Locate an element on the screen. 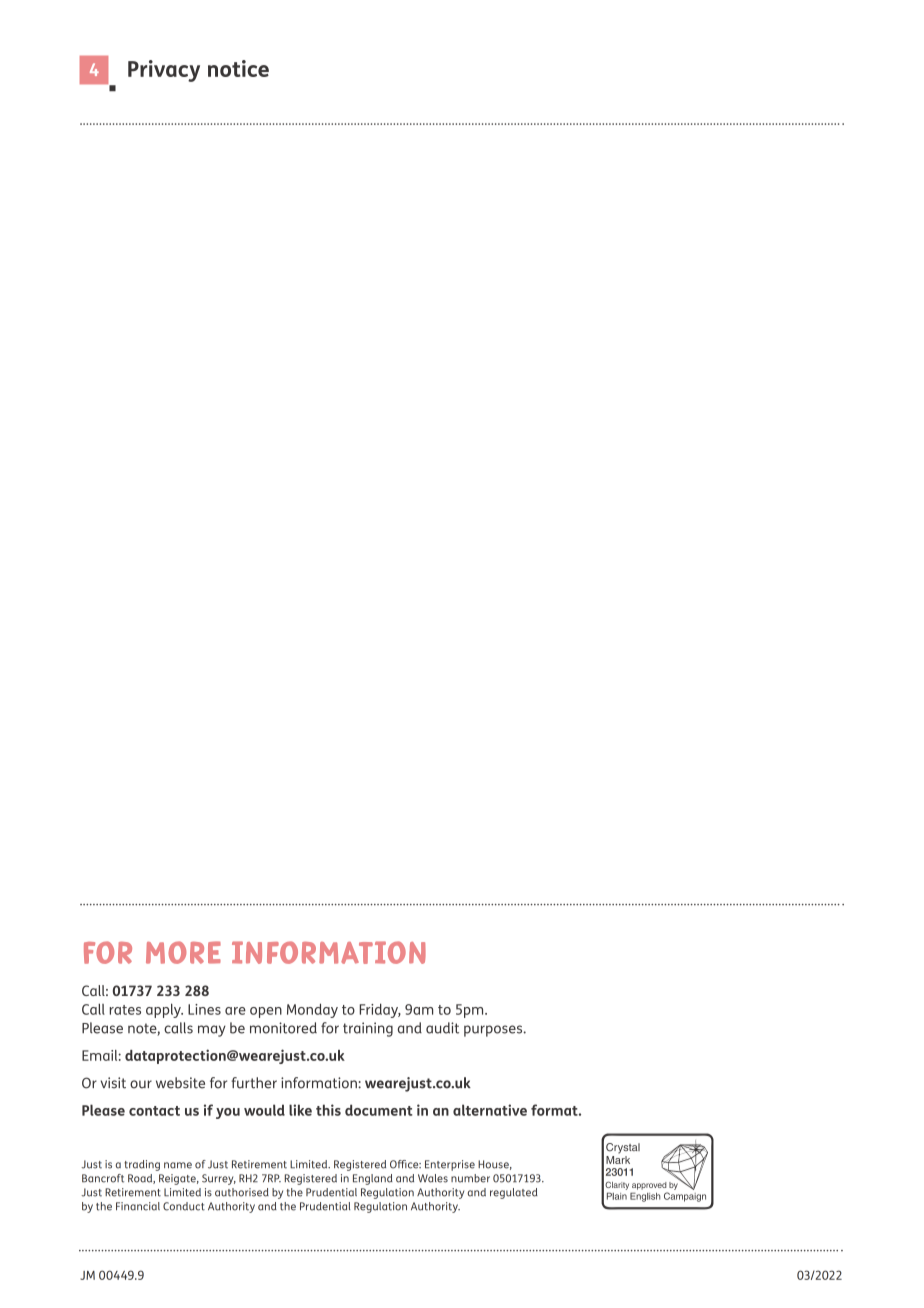 This screenshot has height=1308, width=924. trading is located at coordinates (142, 1165).
